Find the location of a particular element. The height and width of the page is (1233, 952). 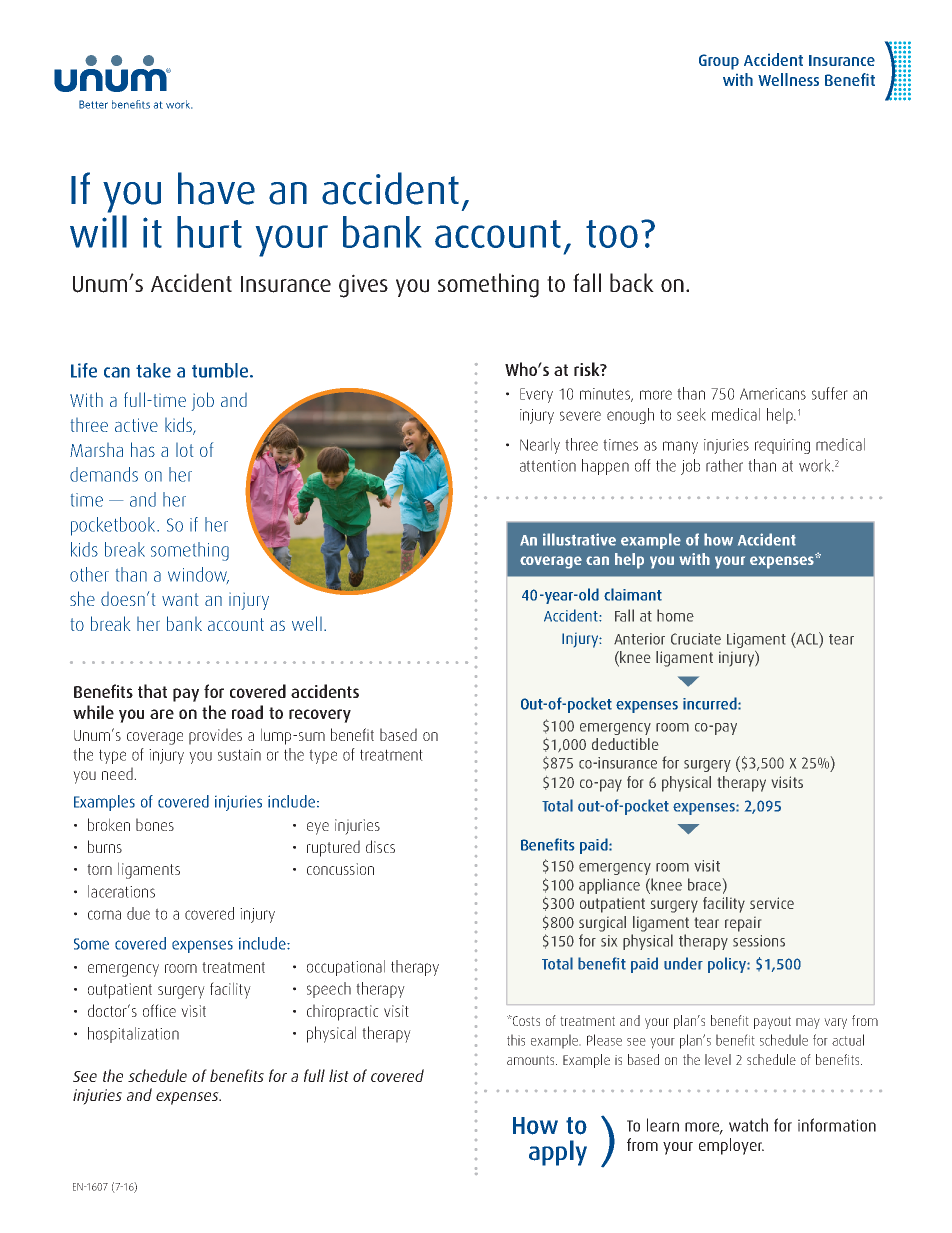

apply is located at coordinates (558, 1153).
